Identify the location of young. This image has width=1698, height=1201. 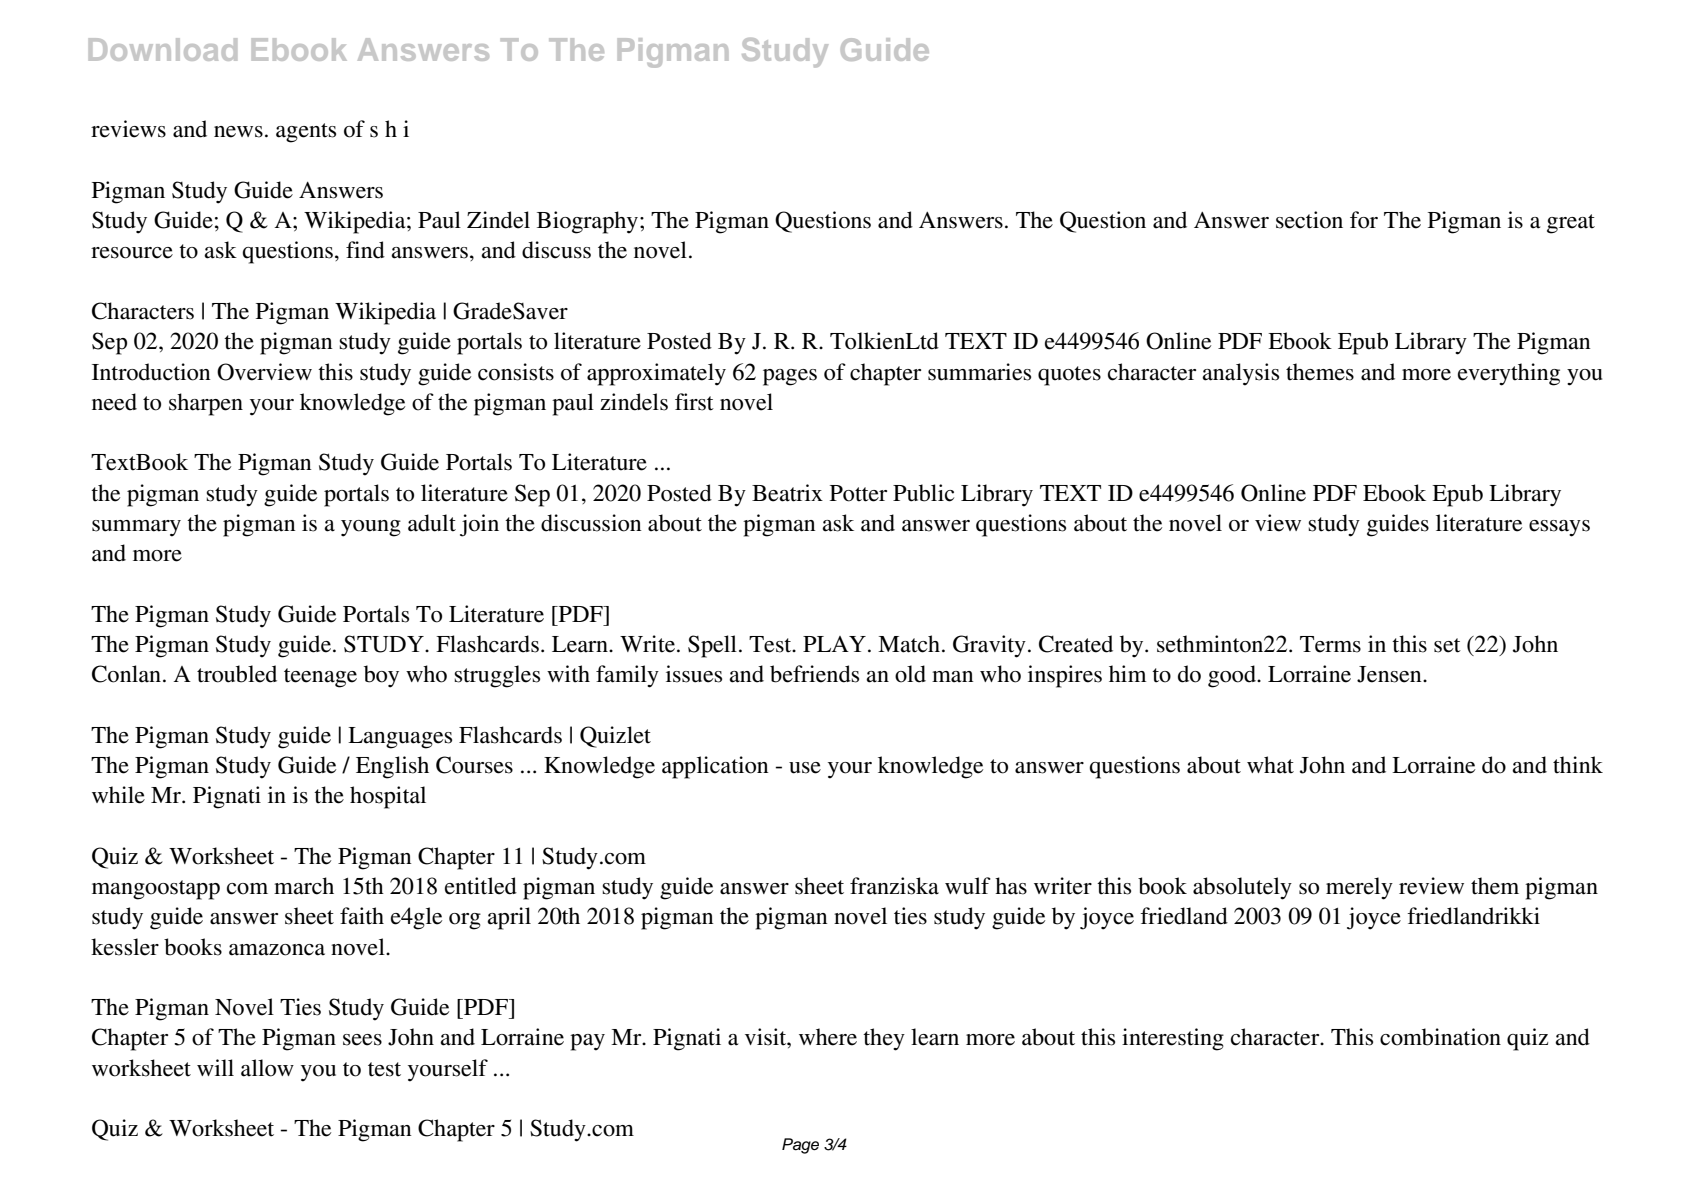
(371, 528).
